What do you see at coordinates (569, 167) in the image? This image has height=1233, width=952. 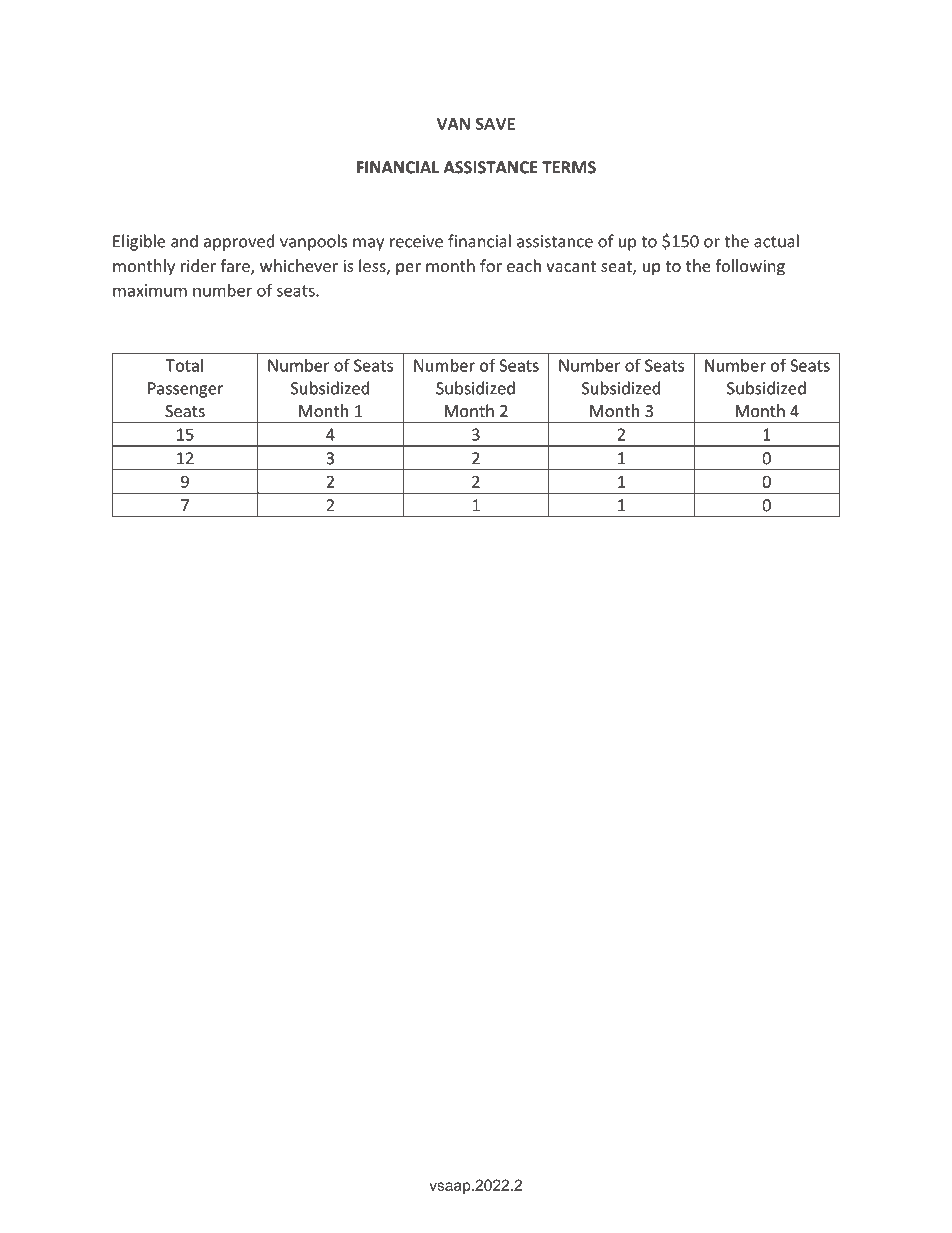 I see `TERMS` at bounding box center [569, 167].
